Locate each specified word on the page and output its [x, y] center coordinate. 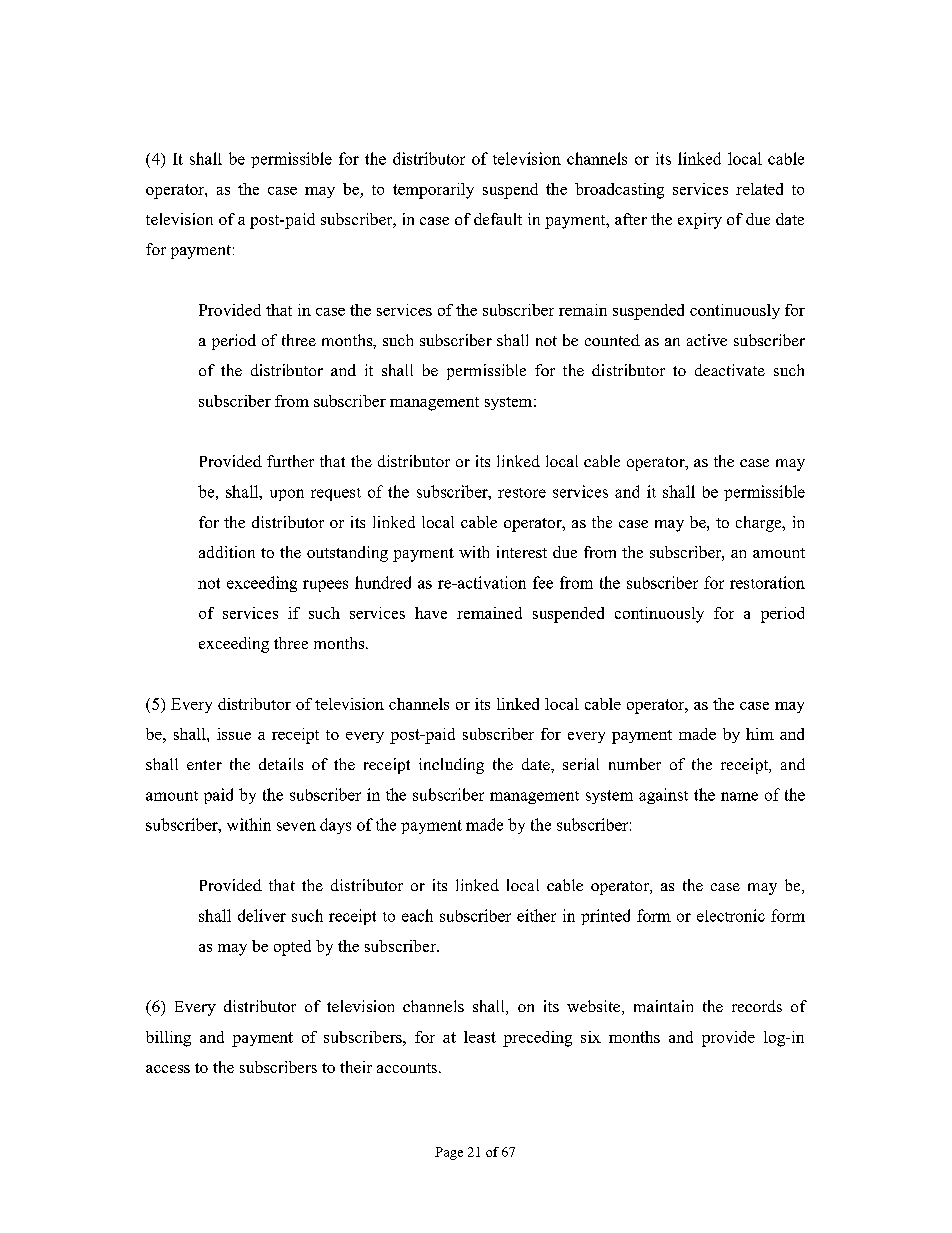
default [498, 219]
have [431, 613]
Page [449, 1153]
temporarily [433, 191]
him [760, 734]
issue [234, 734]
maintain [663, 1006]
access [168, 1069]
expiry [700, 221]
